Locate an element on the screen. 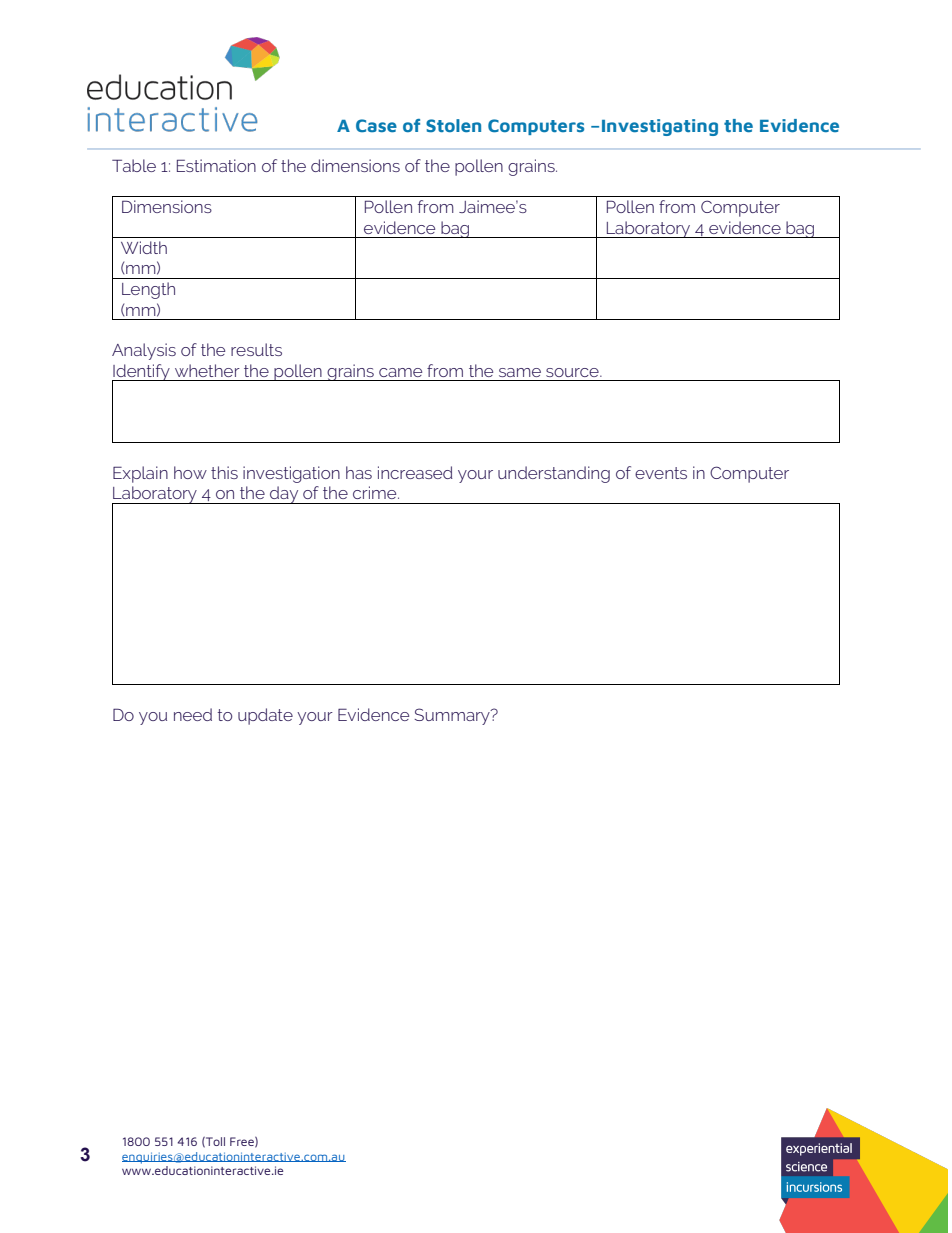 This screenshot has height=1233, width=952. crime is located at coordinates (376, 492).
